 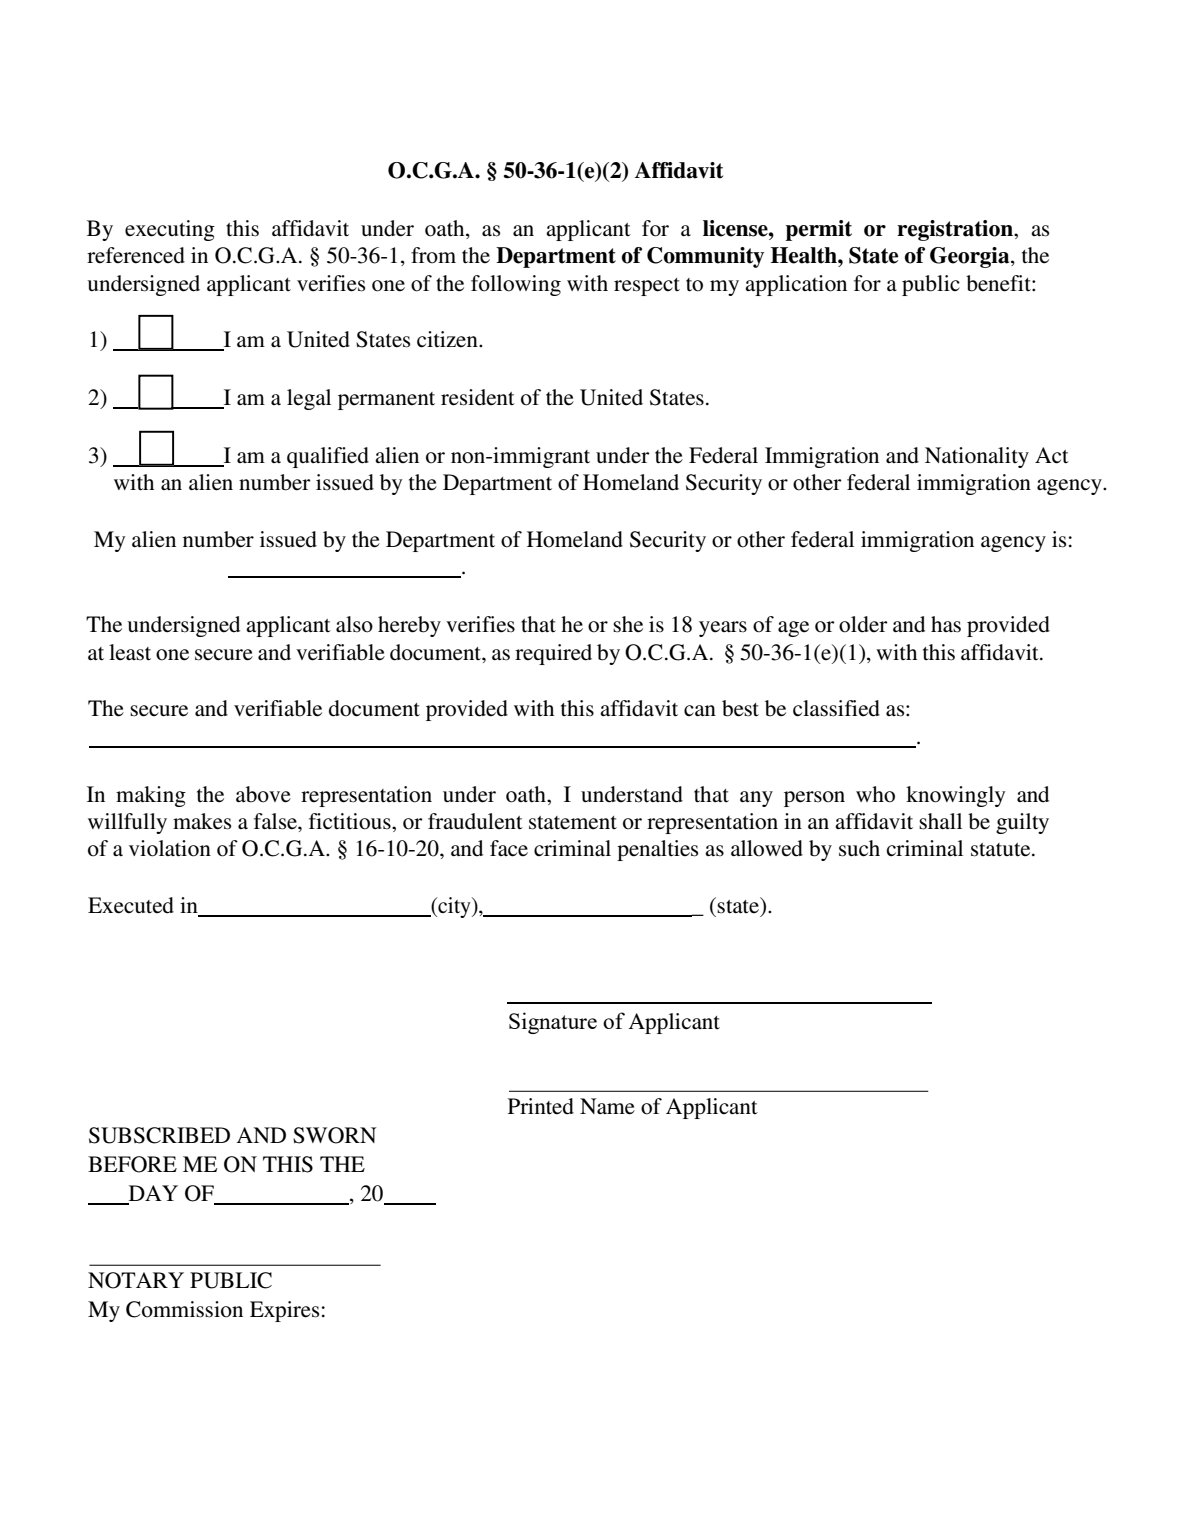 I want to click on Expires, so click(x=284, y=1311).
